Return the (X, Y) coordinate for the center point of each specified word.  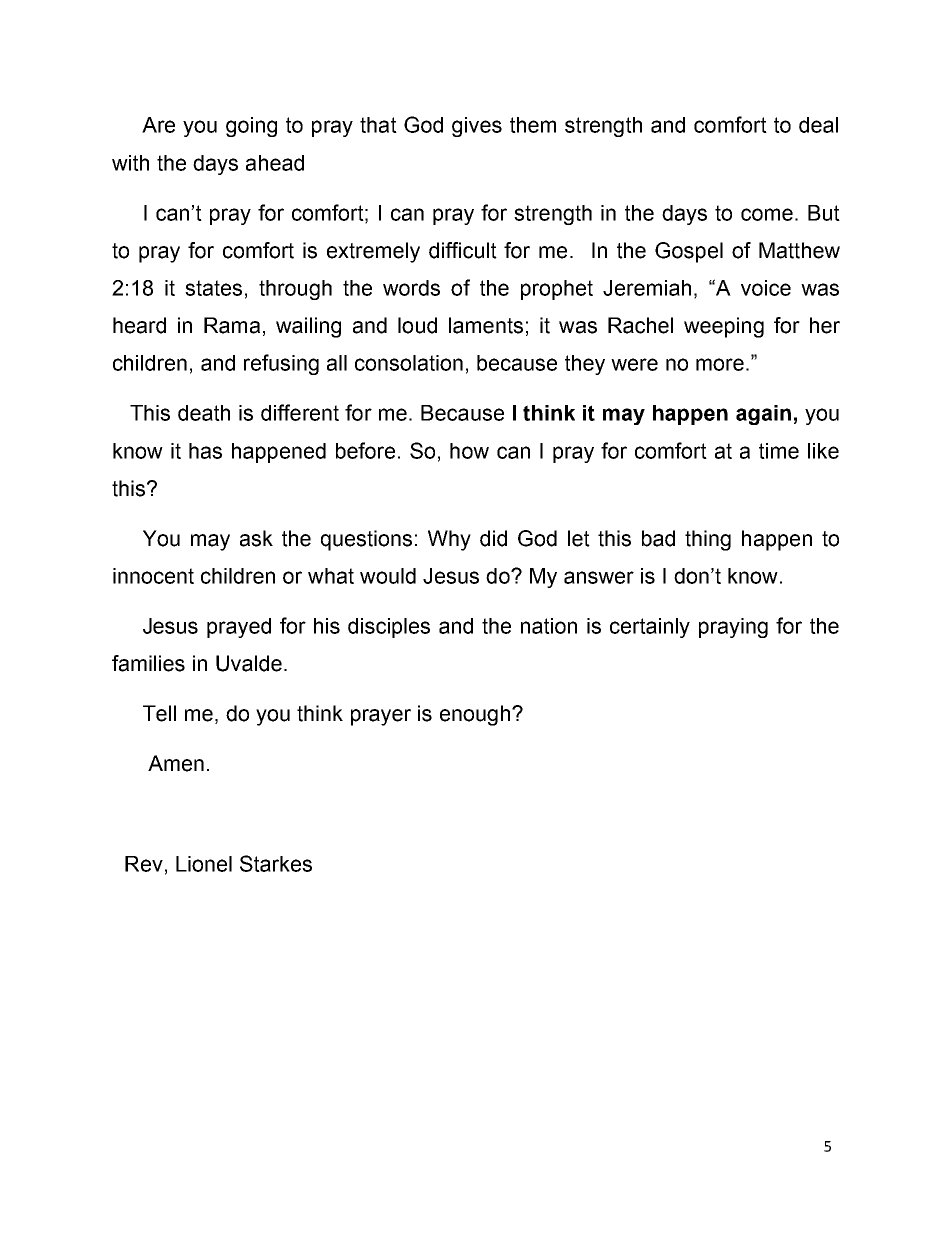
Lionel (204, 864)
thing (708, 540)
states (213, 288)
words (411, 288)
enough (475, 715)
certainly (650, 628)
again (763, 415)
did (493, 538)
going (251, 127)
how (469, 451)
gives (477, 127)
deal (818, 125)
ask (256, 538)
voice (766, 288)
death (204, 413)
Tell (159, 713)
